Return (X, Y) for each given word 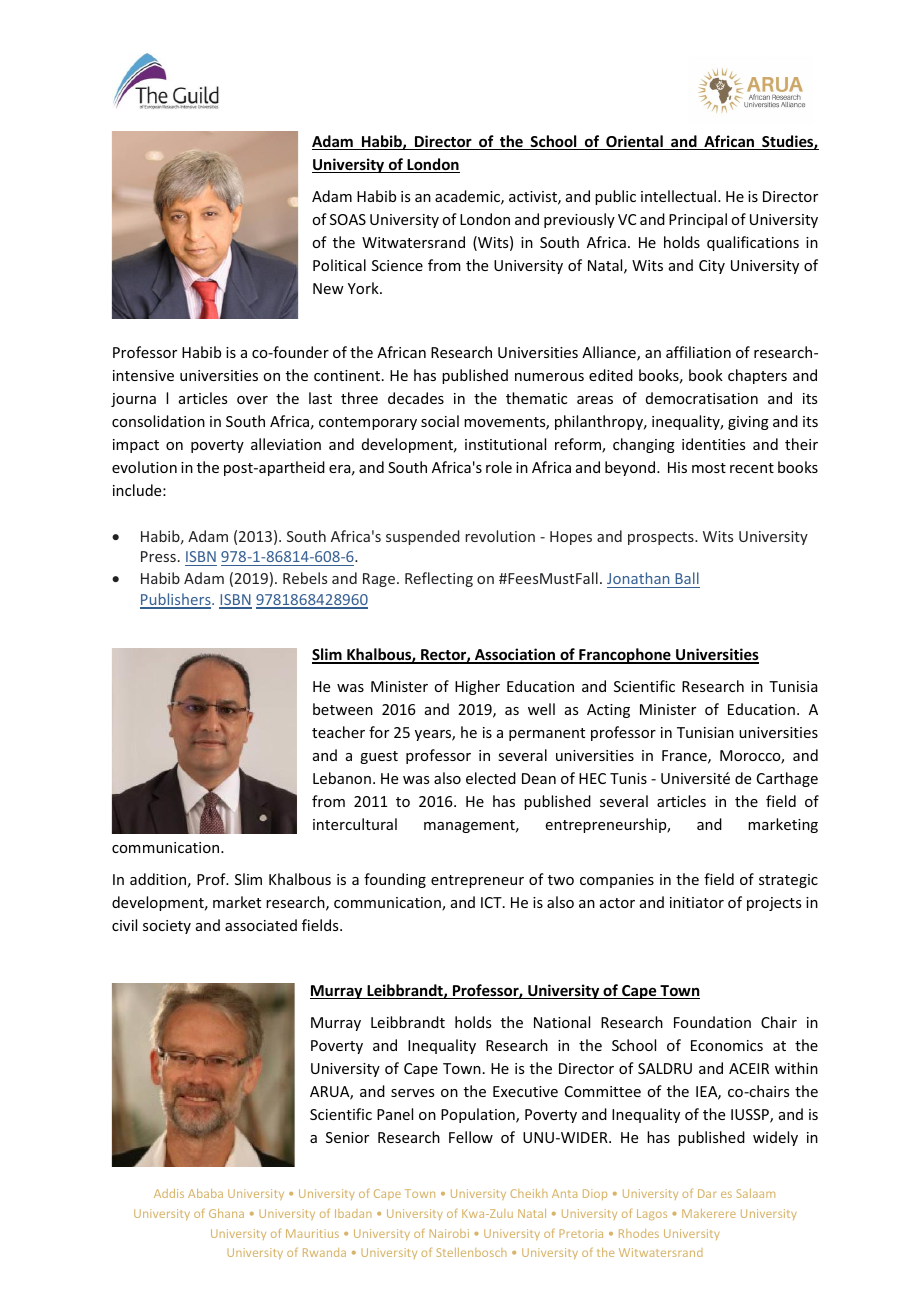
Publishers (176, 600)
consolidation (158, 421)
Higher (477, 687)
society (167, 927)
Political (339, 265)
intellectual (680, 196)
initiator (697, 902)
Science (397, 265)
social (440, 421)
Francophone (625, 656)
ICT (492, 902)
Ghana (226, 1213)
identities (713, 444)
